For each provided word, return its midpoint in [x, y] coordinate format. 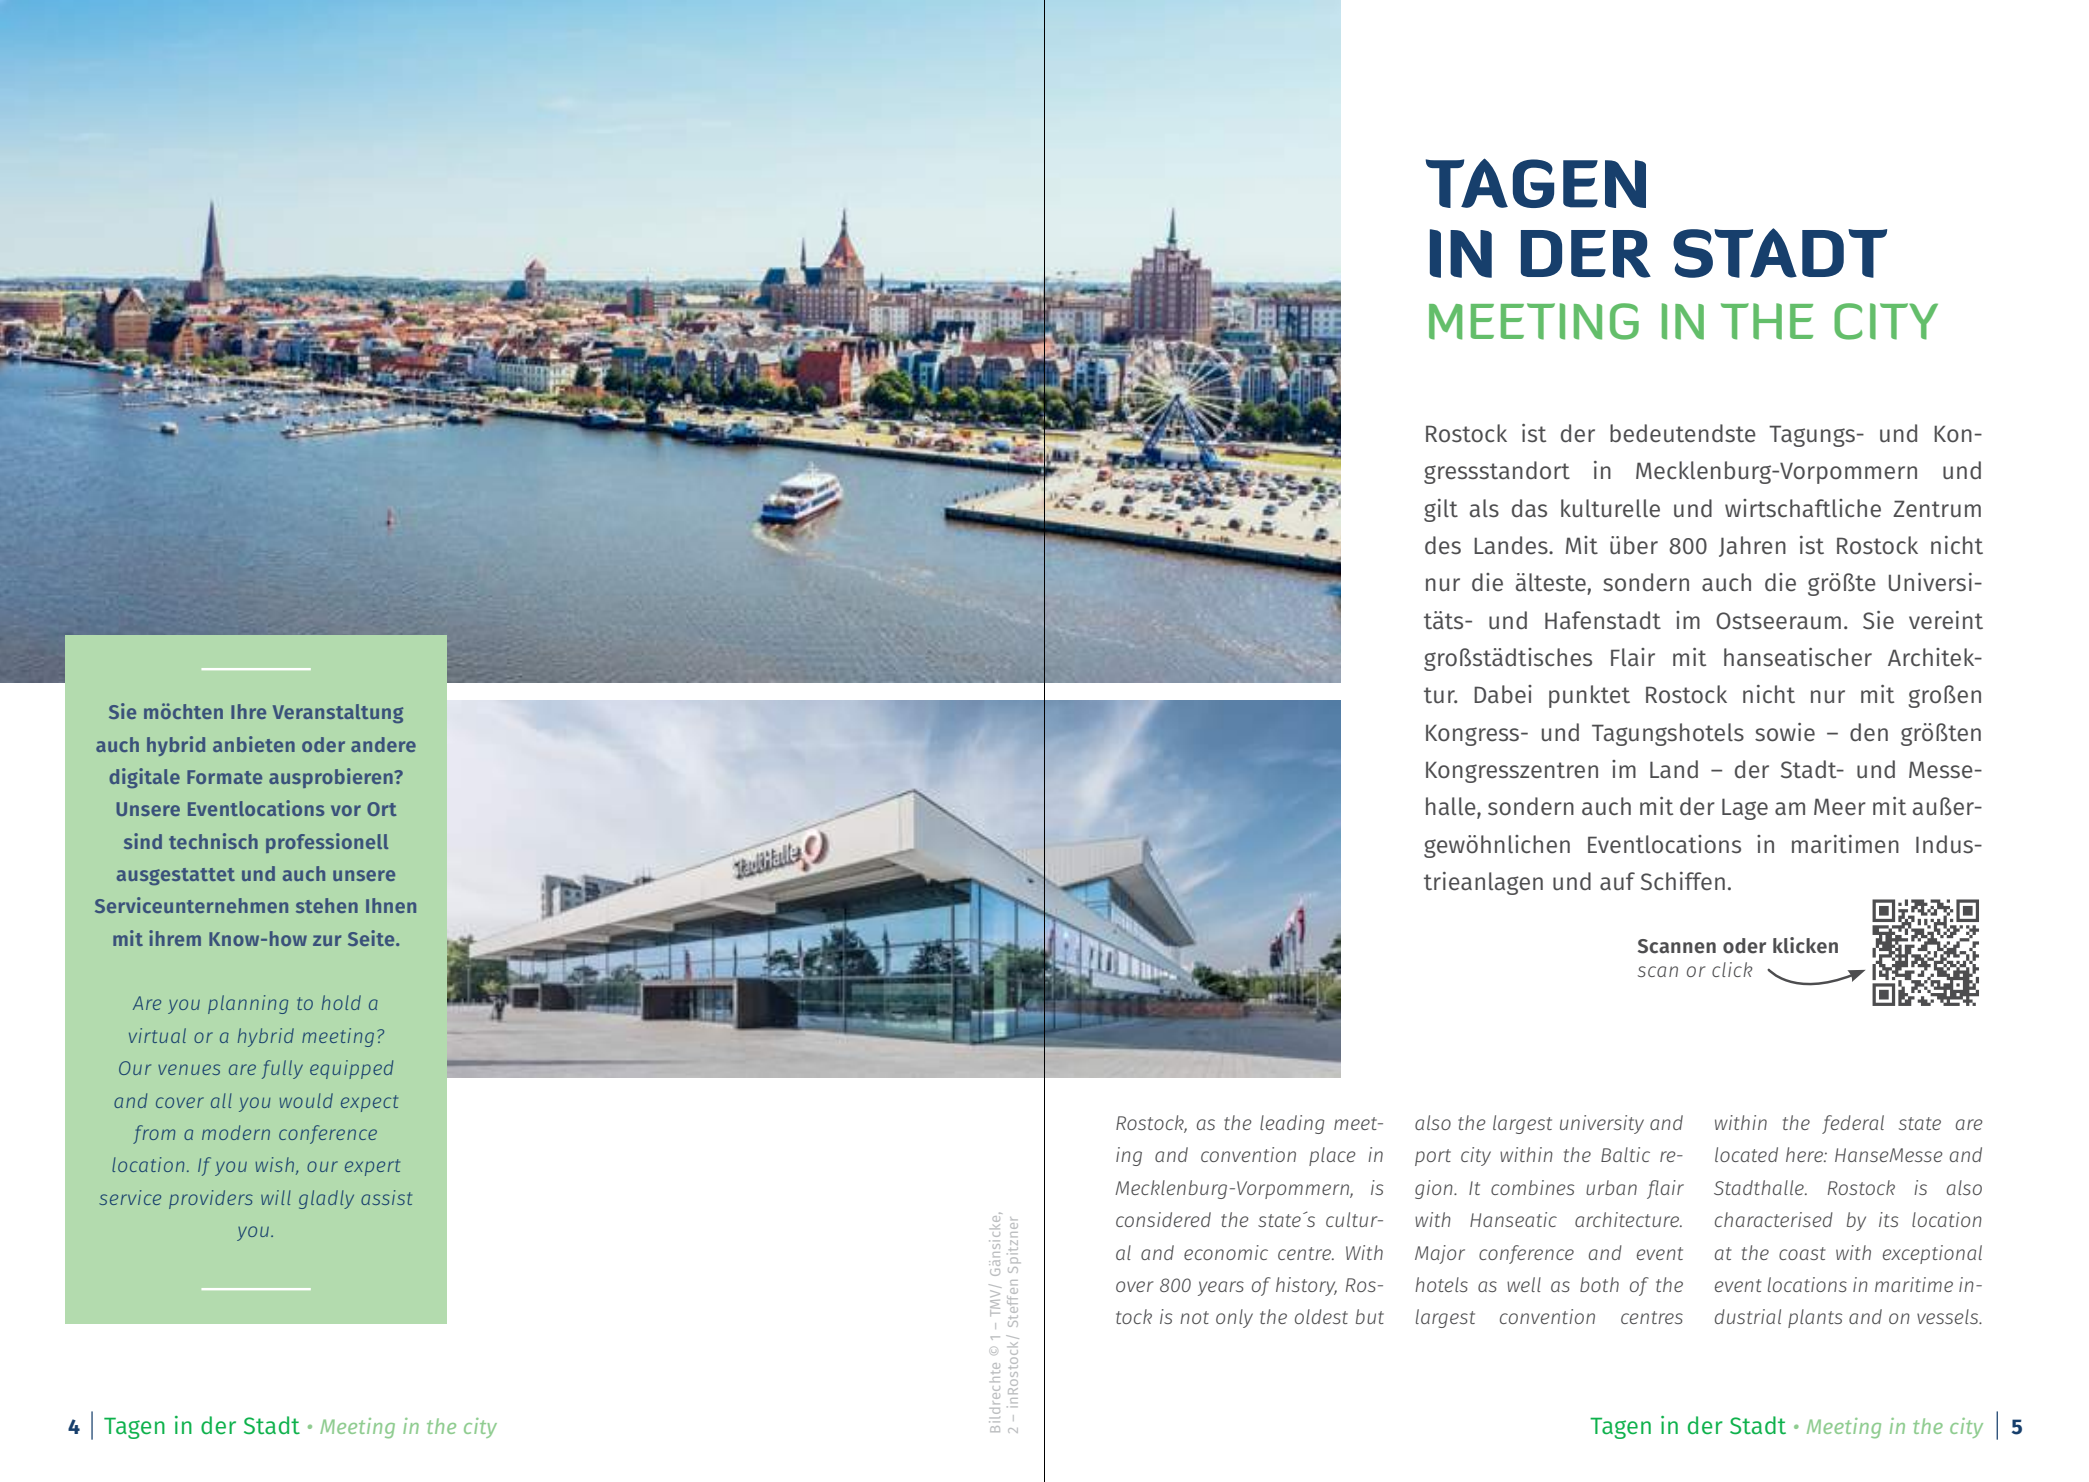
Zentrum [1937, 509]
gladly [326, 1199]
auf [1617, 881]
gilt [1441, 510]
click [1732, 969]
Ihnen [391, 905]
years [1221, 1288]
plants [1815, 1318]
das [1529, 508]
